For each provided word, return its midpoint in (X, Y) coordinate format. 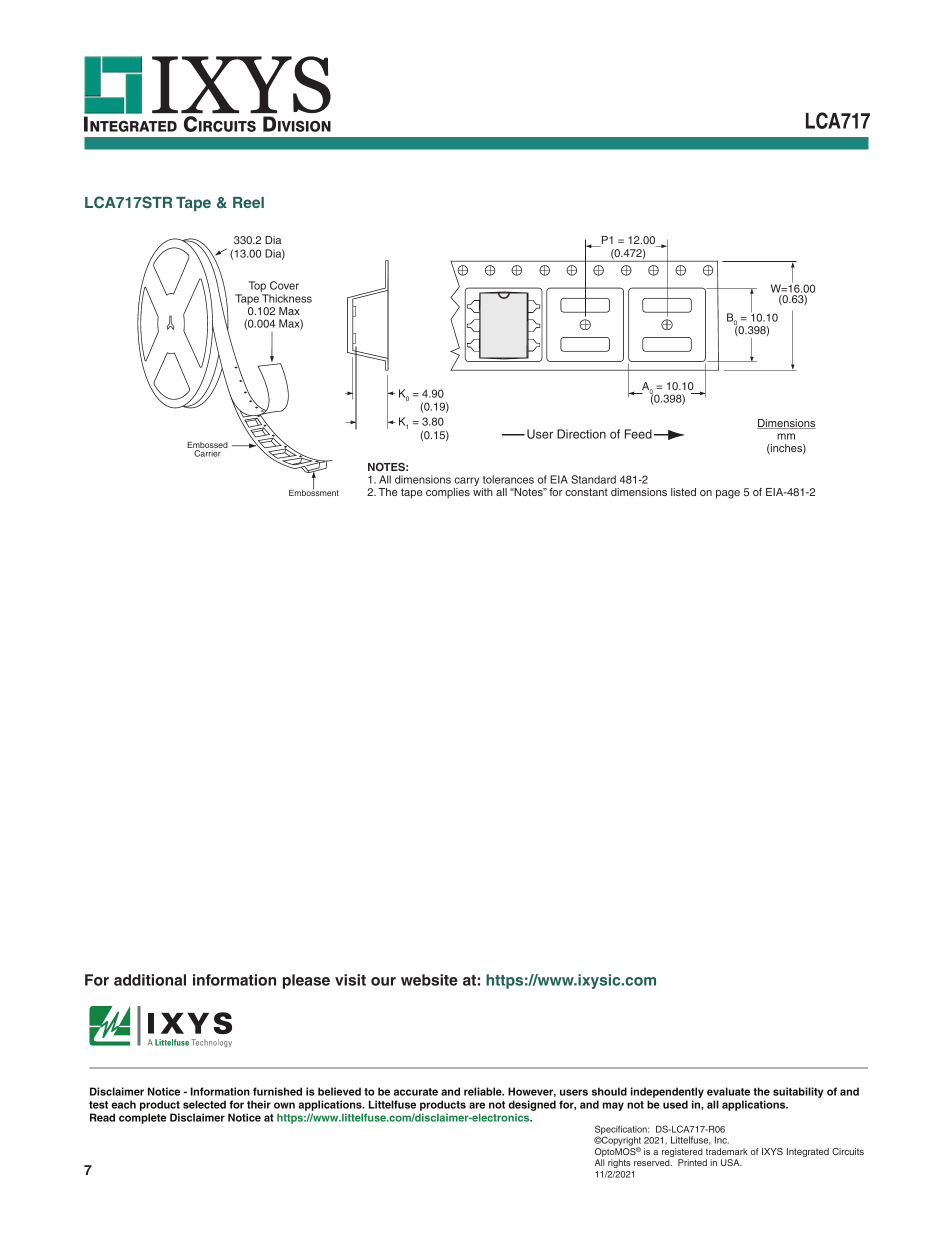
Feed (638, 434)
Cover (284, 285)
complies (448, 493)
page (728, 494)
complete (143, 1118)
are (477, 1105)
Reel (248, 202)
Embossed (207, 446)
